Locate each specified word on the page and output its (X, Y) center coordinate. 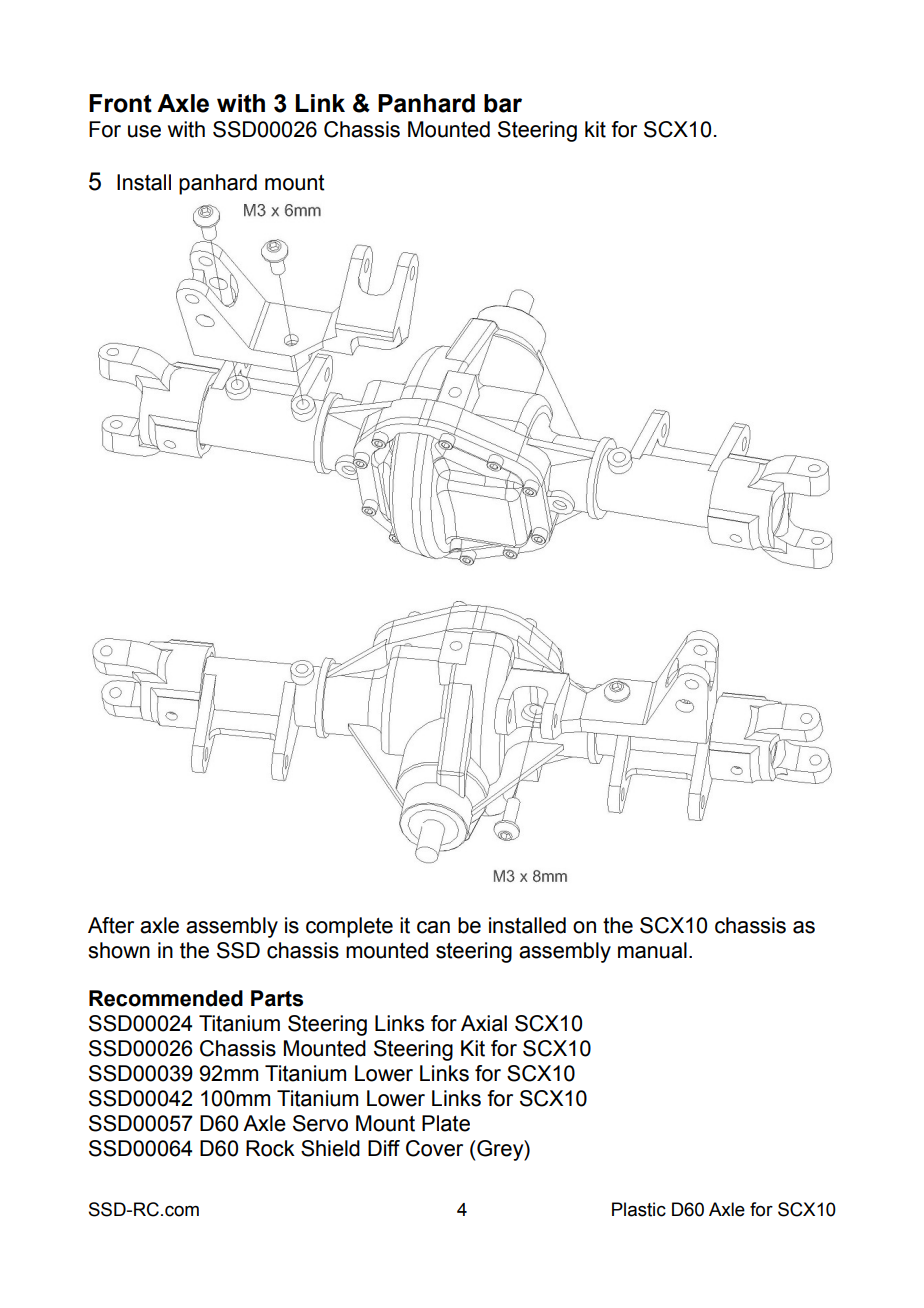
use (144, 131)
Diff (384, 1148)
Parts (277, 998)
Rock (270, 1148)
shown (119, 950)
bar (503, 103)
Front (120, 103)
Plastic (639, 1209)
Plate (446, 1123)
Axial (484, 1023)
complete (349, 927)
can (433, 927)
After (111, 925)
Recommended (166, 998)
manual (652, 950)
